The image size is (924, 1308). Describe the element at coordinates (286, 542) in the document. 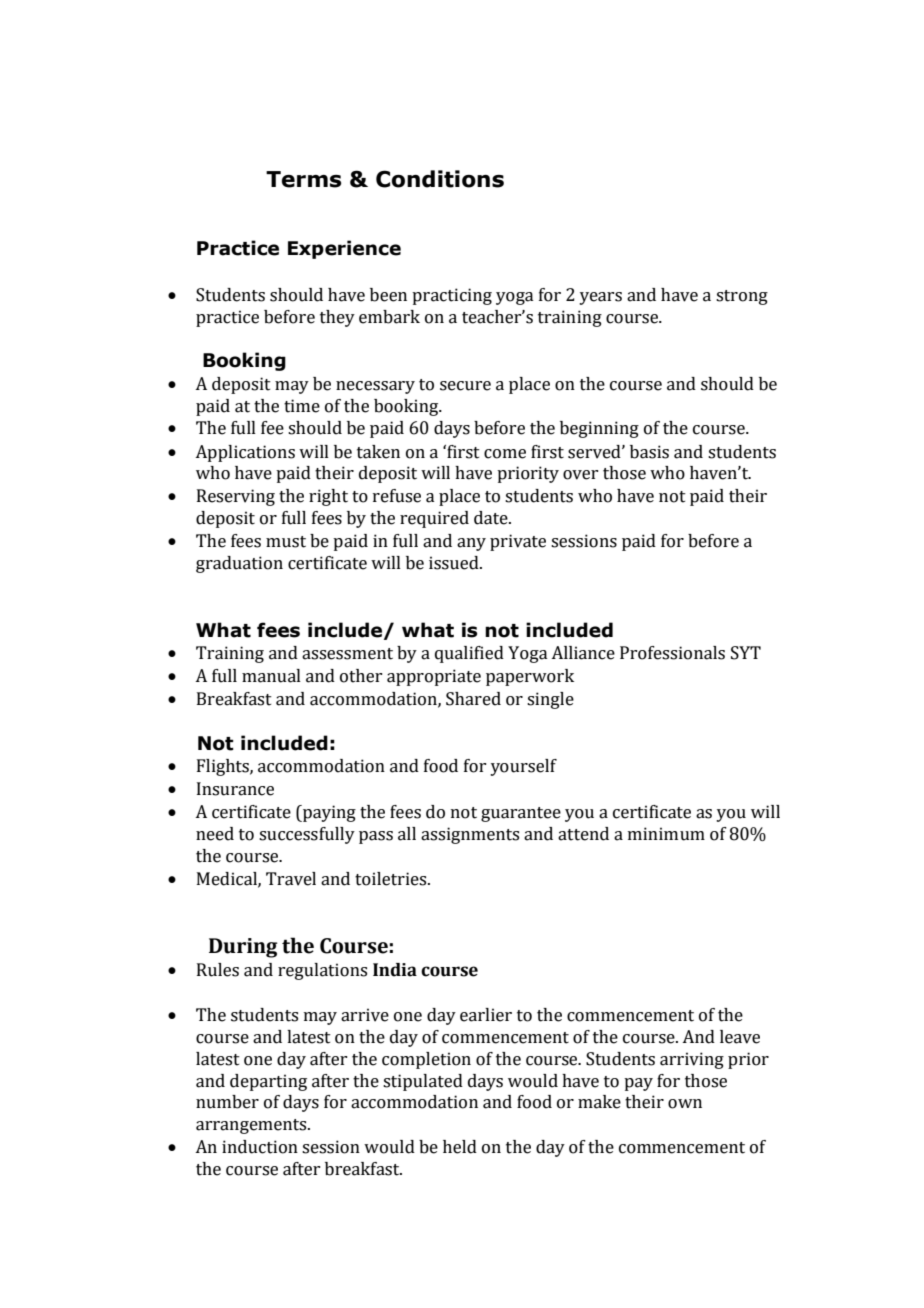

I see `must` at that location.
